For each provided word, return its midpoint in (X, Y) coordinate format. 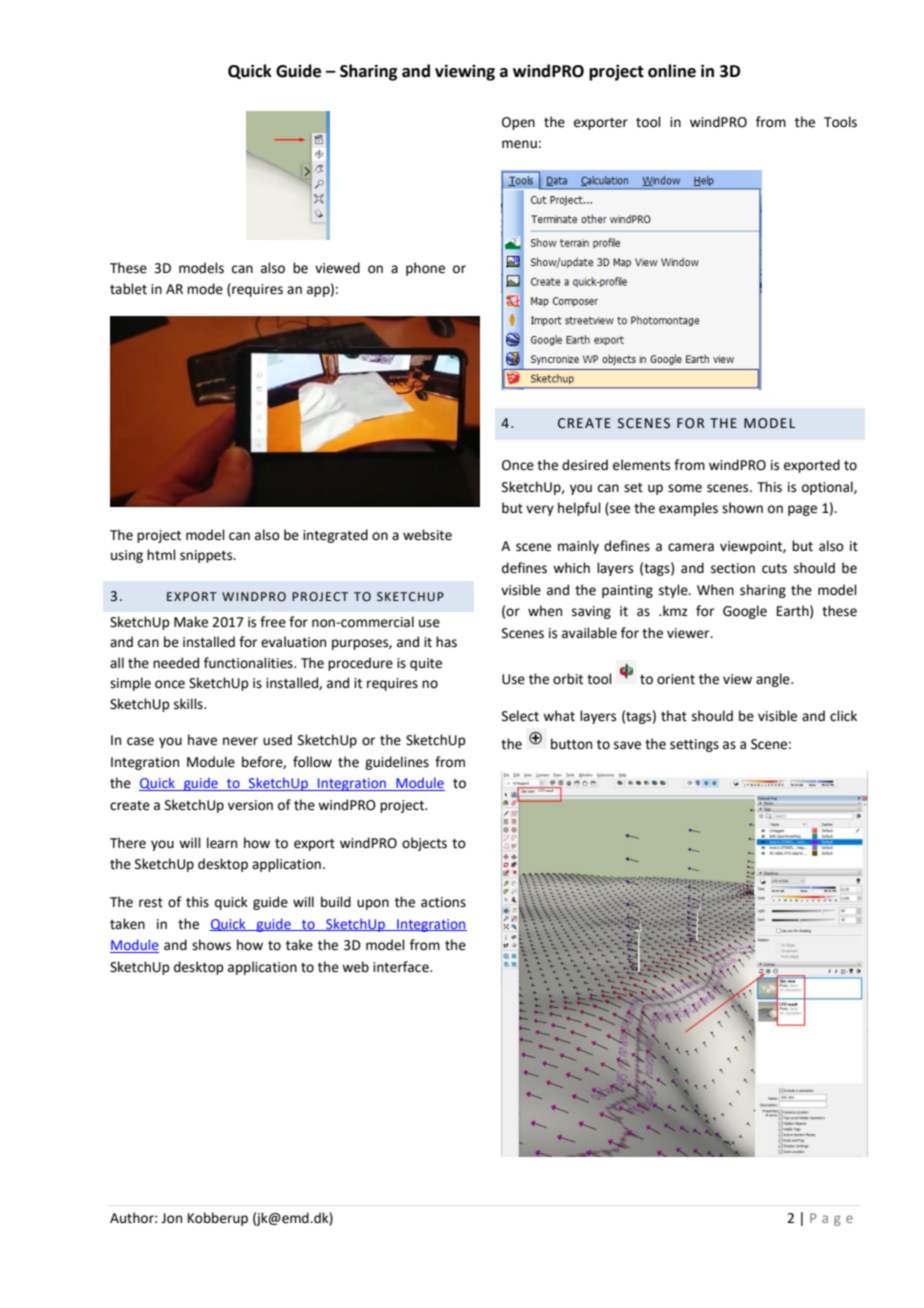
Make (191, 622)
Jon (171, 1218)
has (446, 642)
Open (518, 123)
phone (425, 269)
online (672, 71)
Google (745, 612)
